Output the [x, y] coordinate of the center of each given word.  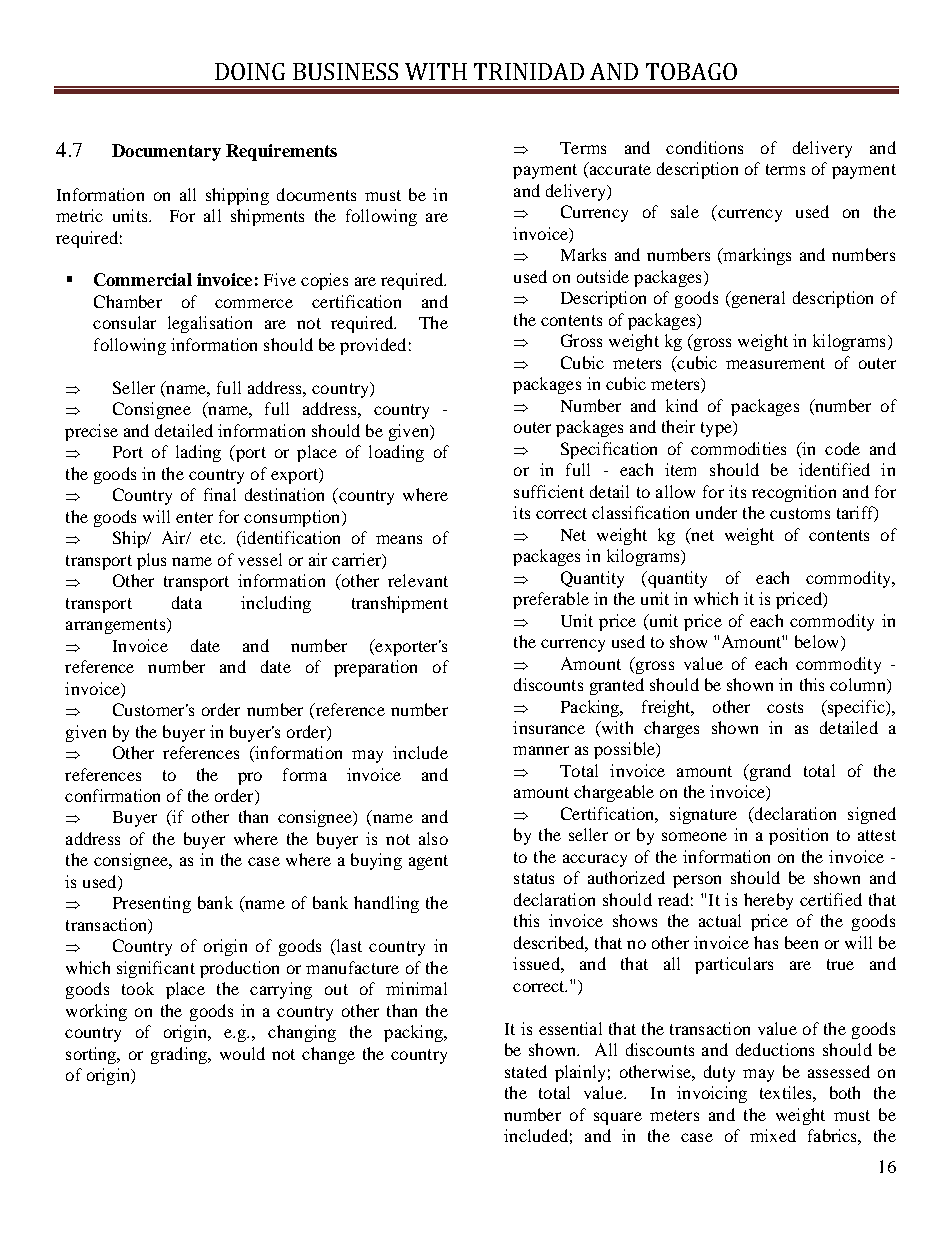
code [842, 448]
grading [180, 1055]
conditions [704, 147]
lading [198, 453]
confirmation [112, 795]
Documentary [166, 152]
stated [526, 1071]
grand [769, 772]
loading [396, 453]
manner [541, 750]
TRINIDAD [529, 71]
